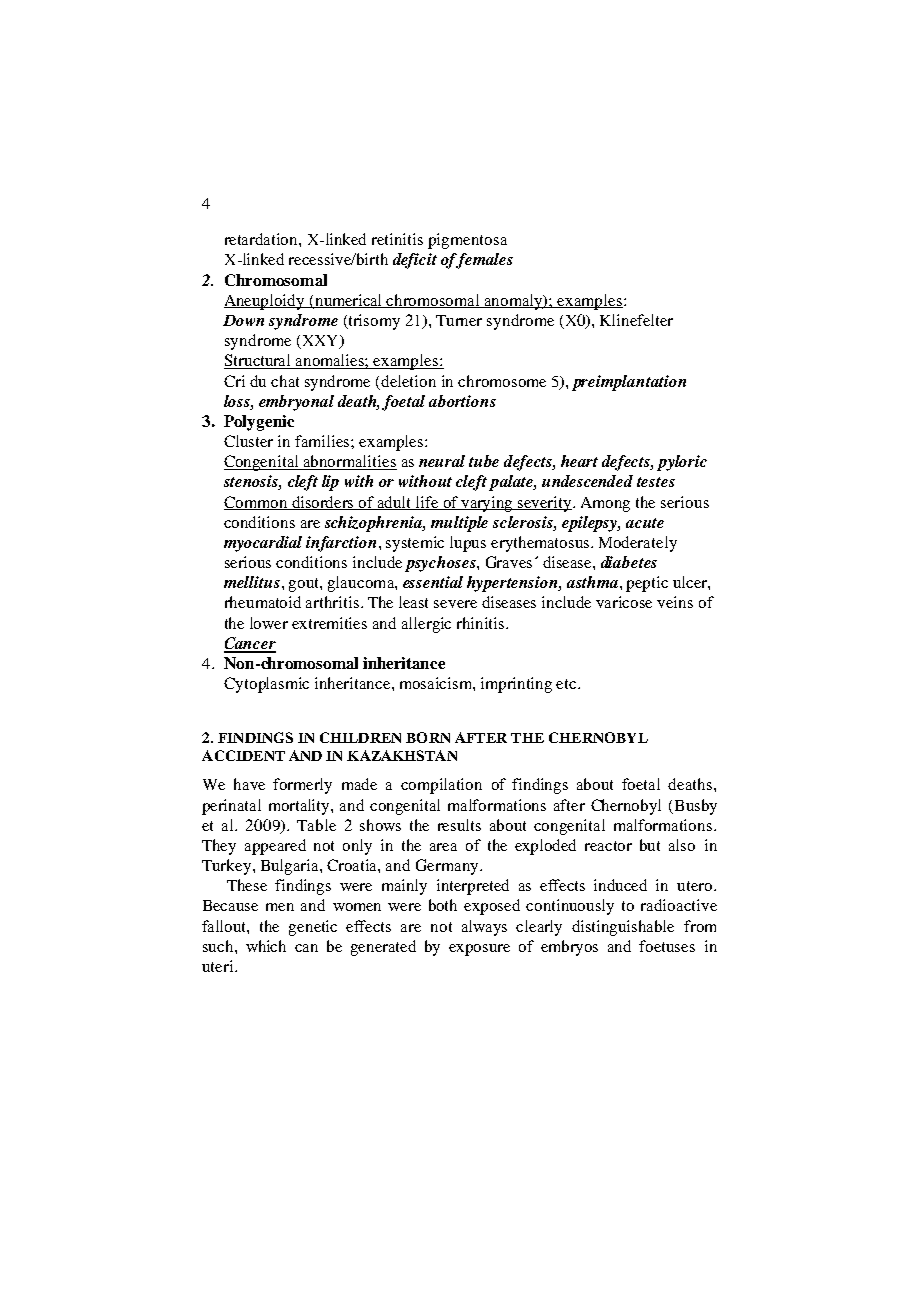  Describe the element at coordinates (266, 685) in the screenshot. I see `Cytoplasmic` at that location.
